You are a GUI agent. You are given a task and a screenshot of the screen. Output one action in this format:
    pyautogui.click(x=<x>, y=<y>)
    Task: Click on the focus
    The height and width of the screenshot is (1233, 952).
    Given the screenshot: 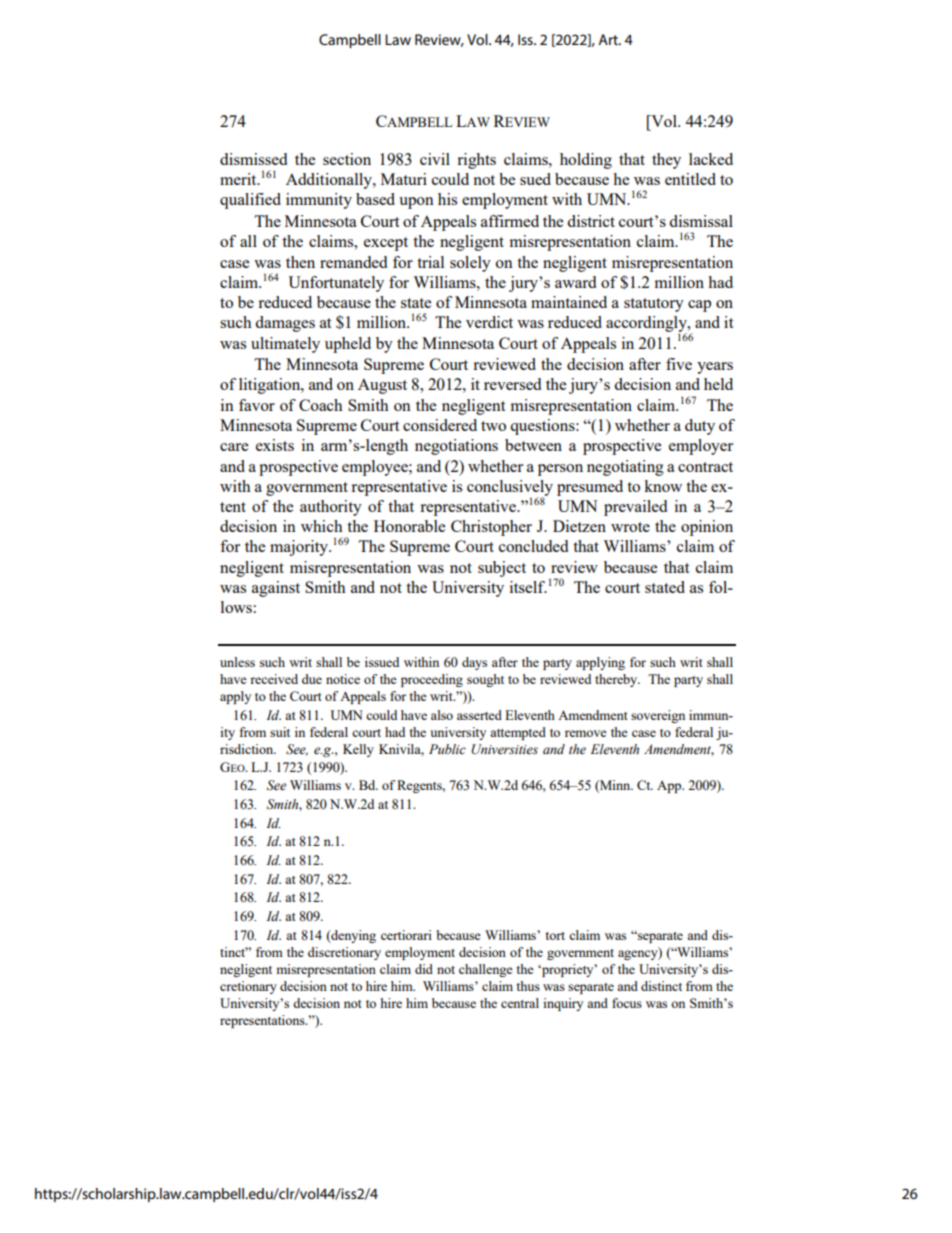 What is the action you would take?
    pyautogui.click(x=627, y=1003)
